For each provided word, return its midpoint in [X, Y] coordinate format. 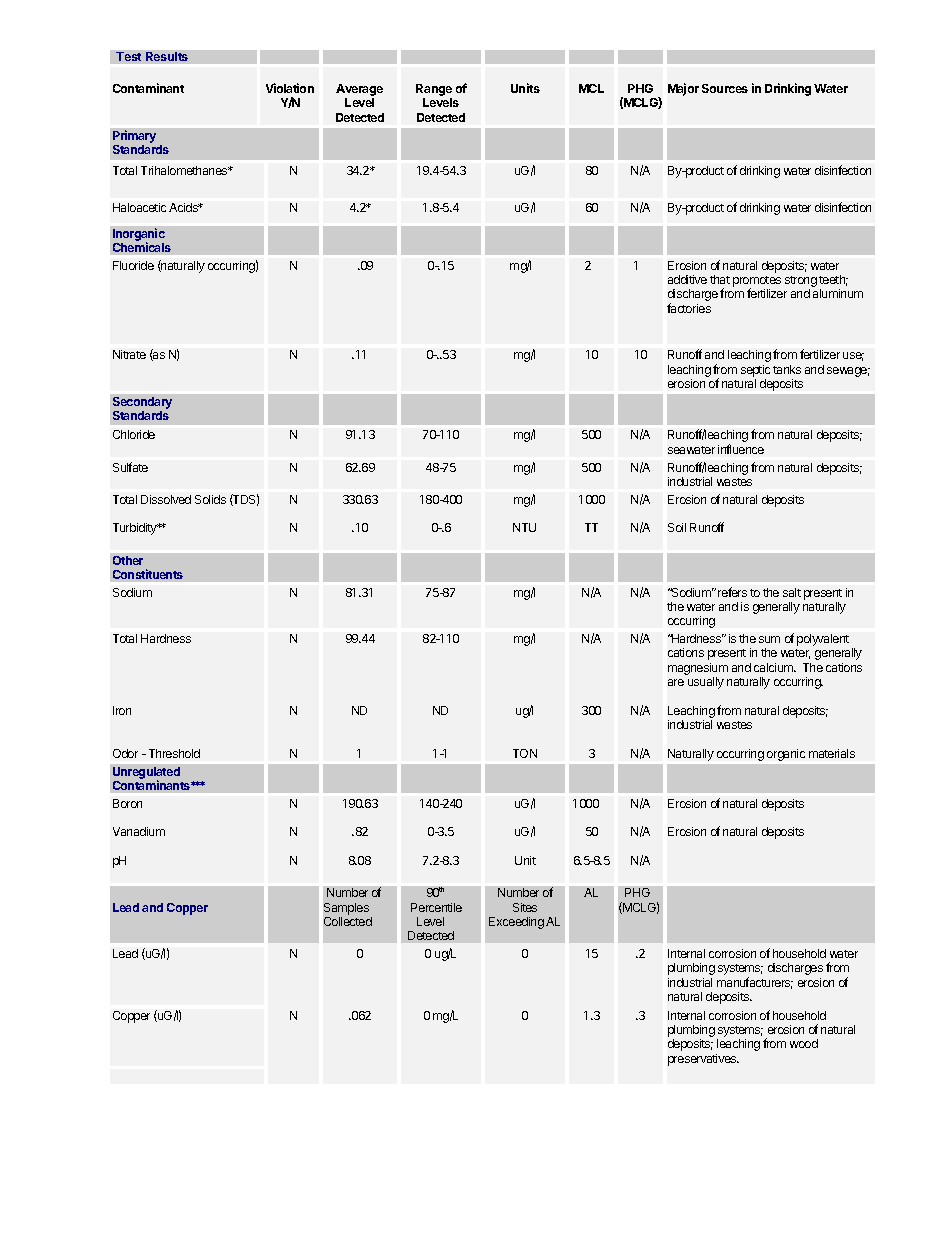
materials [832, 753]
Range [434, 91]
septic [755, 371]
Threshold [174, 753]
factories [689, 308]
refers [732, 592]
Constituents [148, 574]
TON [525, 753]
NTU [524, 527]
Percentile [436, 907]
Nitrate [129, 354]
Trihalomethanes [185, 170]
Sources [725, 88]
